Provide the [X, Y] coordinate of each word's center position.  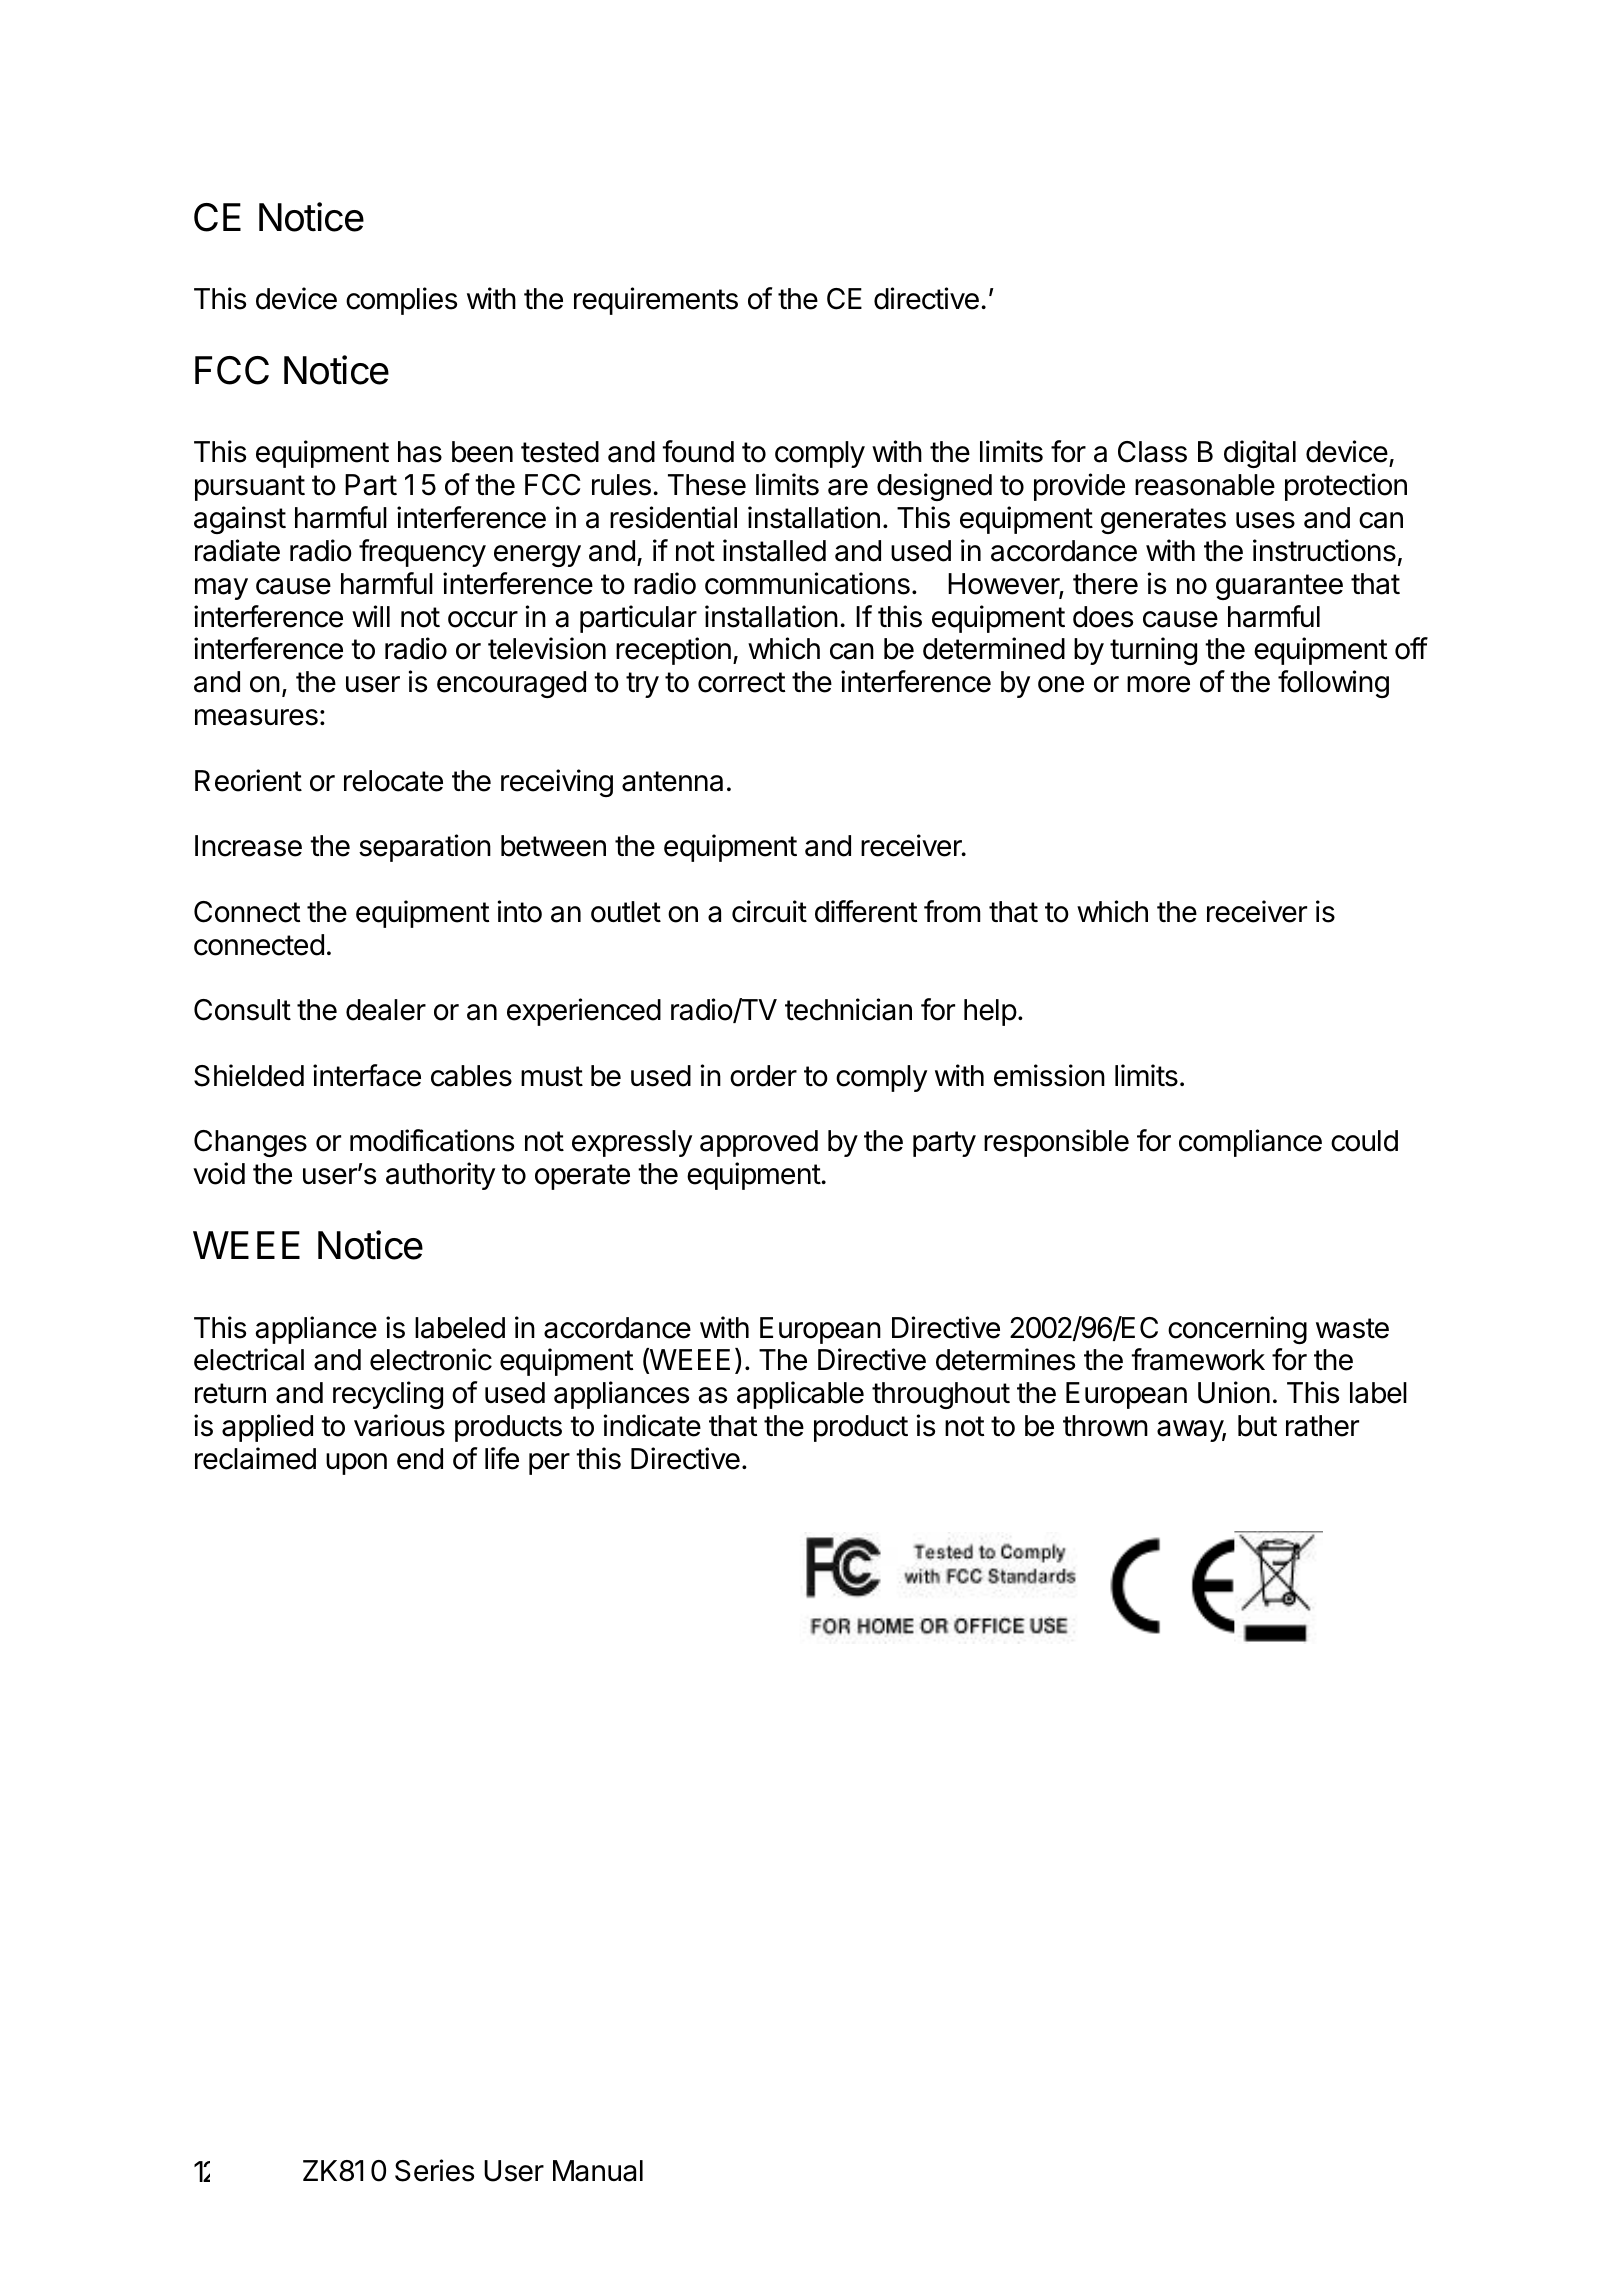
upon [356, 1464]
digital [1260, 454]
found [698, 451]
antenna [672, 781]
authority [440, 1176]
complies [401, 301]
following [1333, 684]
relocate [393, 781]
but [1257, 1426]
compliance [1250, 1143]
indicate [652, 1425]
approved [759, 1143]
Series [434, 2170]
